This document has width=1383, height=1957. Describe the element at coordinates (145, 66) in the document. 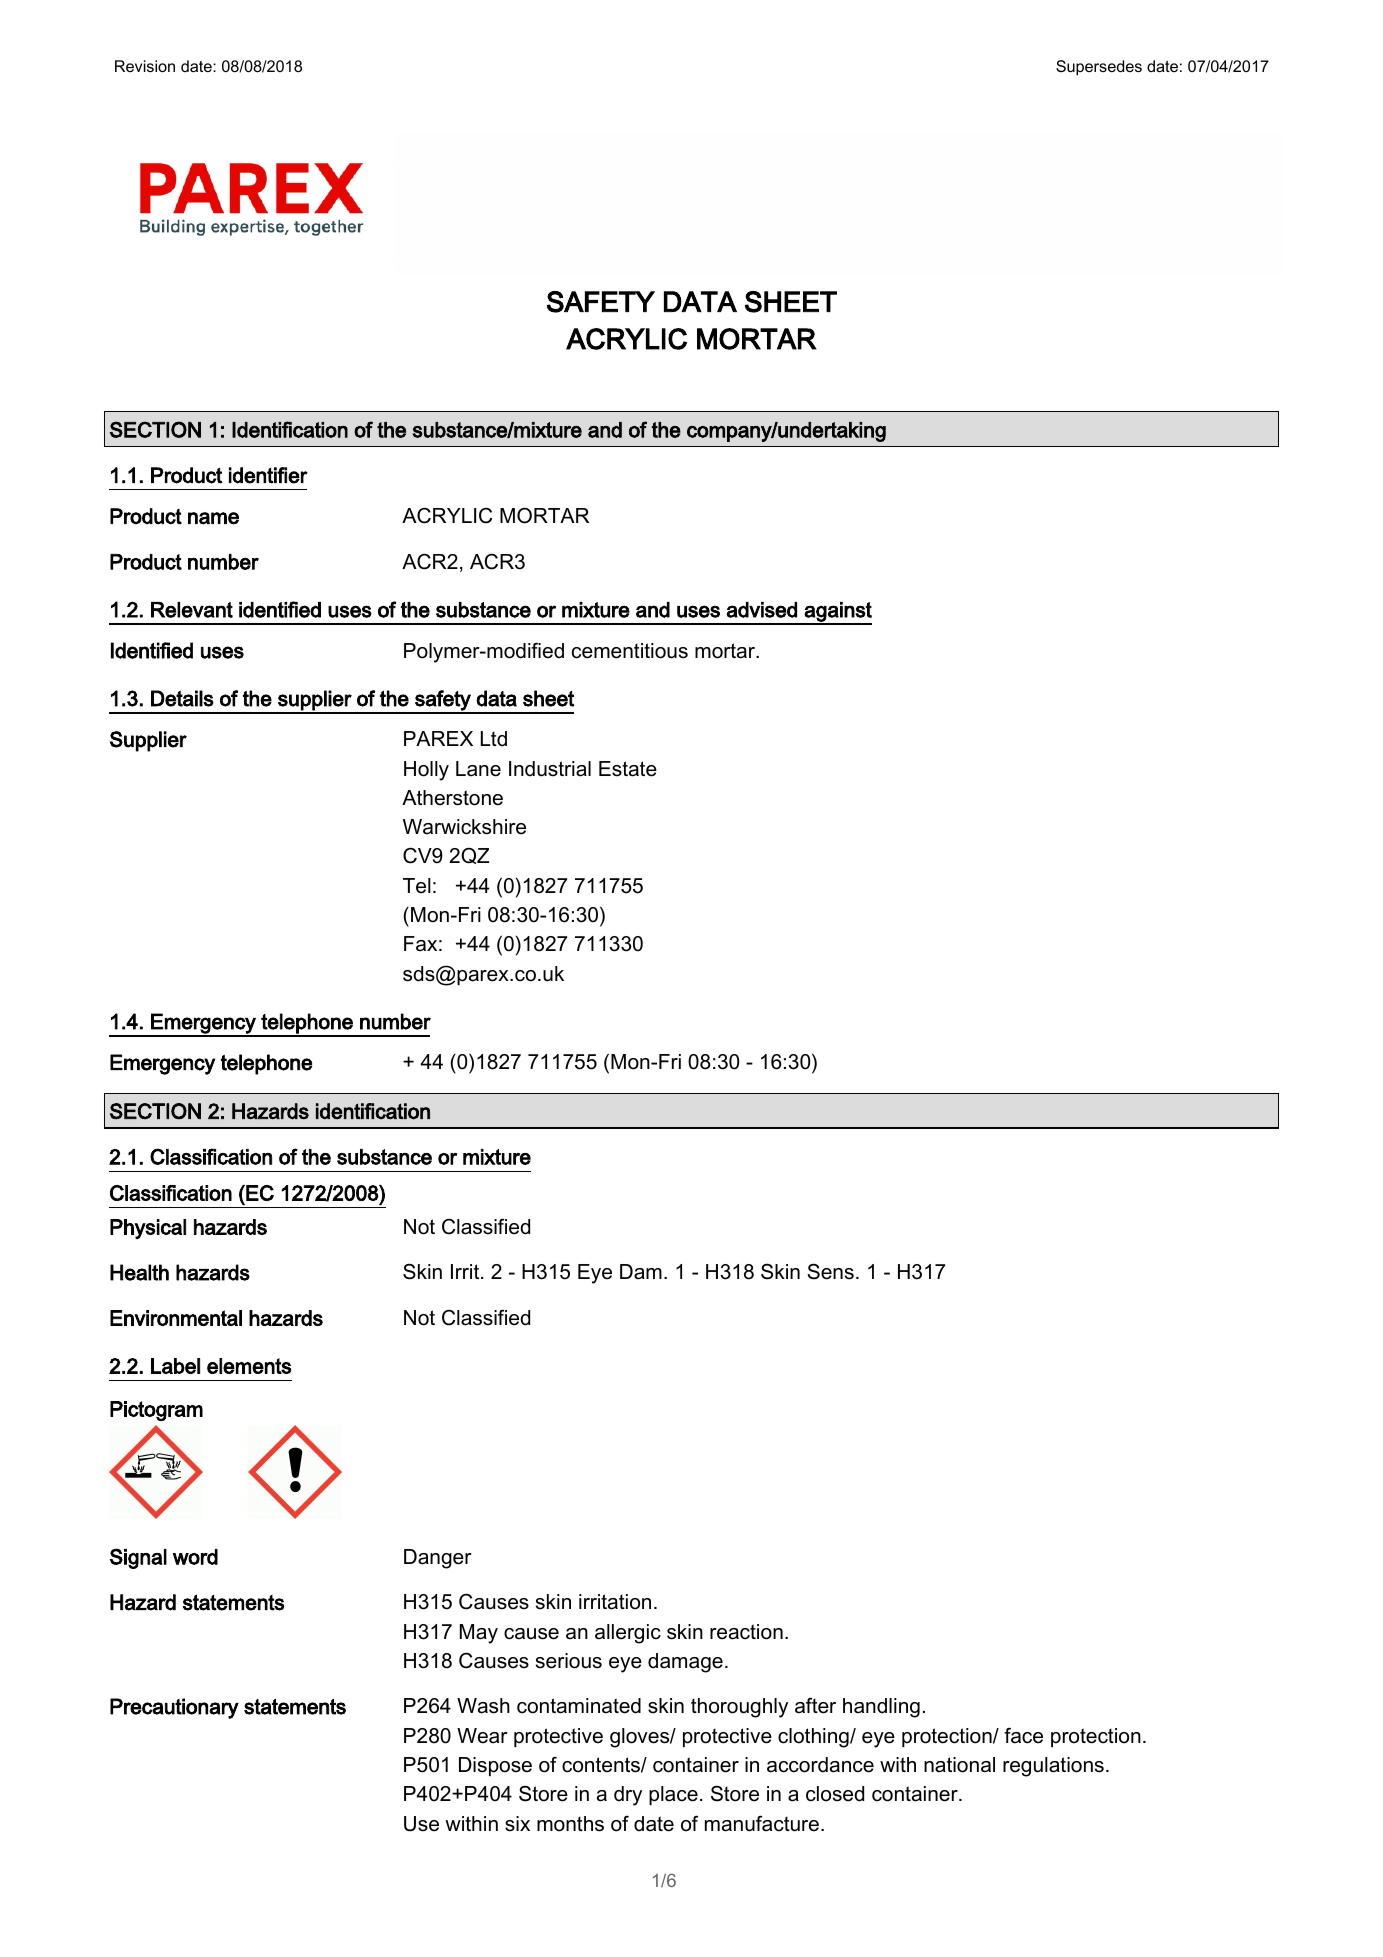

I see `Revision` at that location.
